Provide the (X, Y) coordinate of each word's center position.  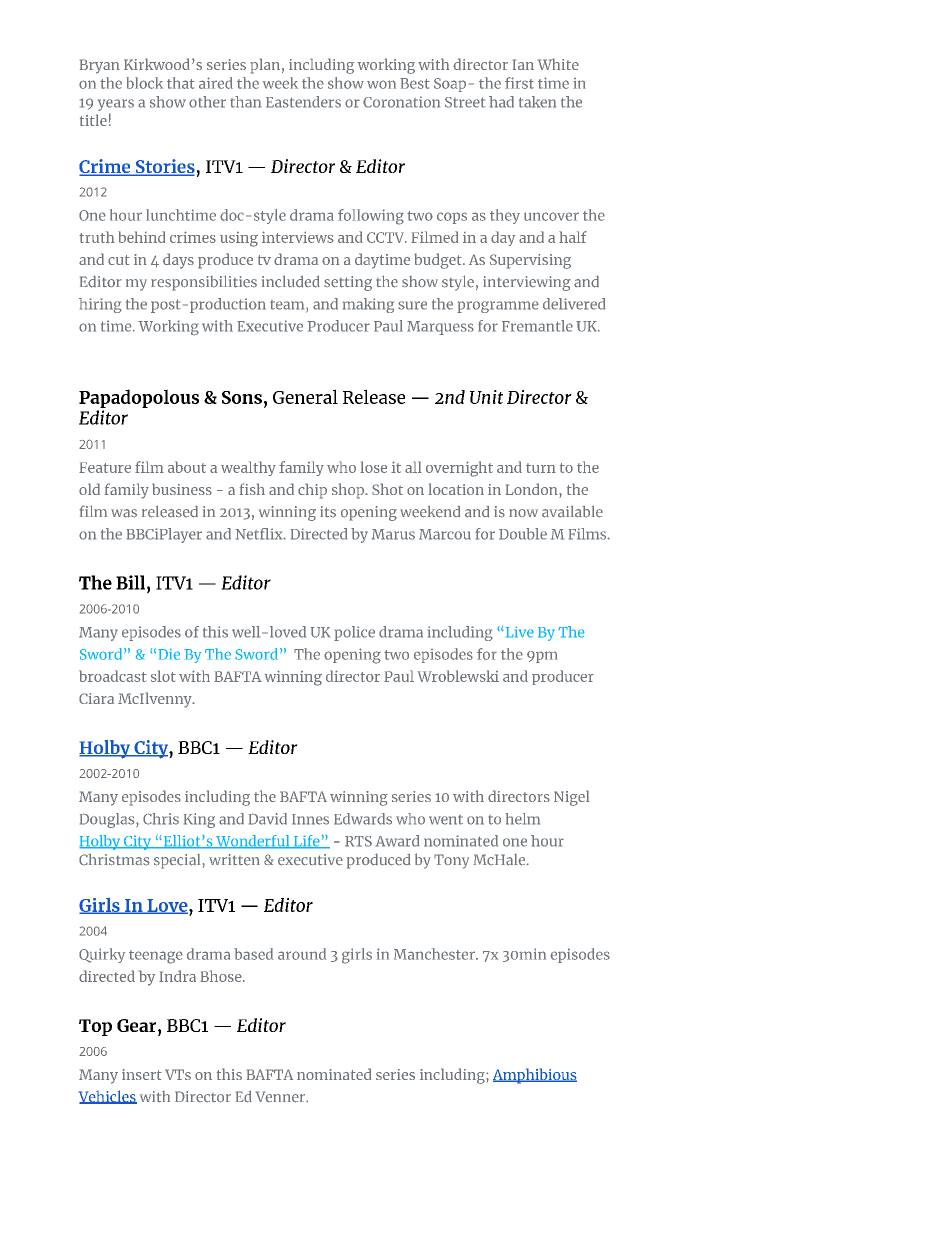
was (124, 513)
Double (523, 534)
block (144, 83)
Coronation (401, 102)
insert (142, 1074)
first (519, 83)
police (354, 633)
